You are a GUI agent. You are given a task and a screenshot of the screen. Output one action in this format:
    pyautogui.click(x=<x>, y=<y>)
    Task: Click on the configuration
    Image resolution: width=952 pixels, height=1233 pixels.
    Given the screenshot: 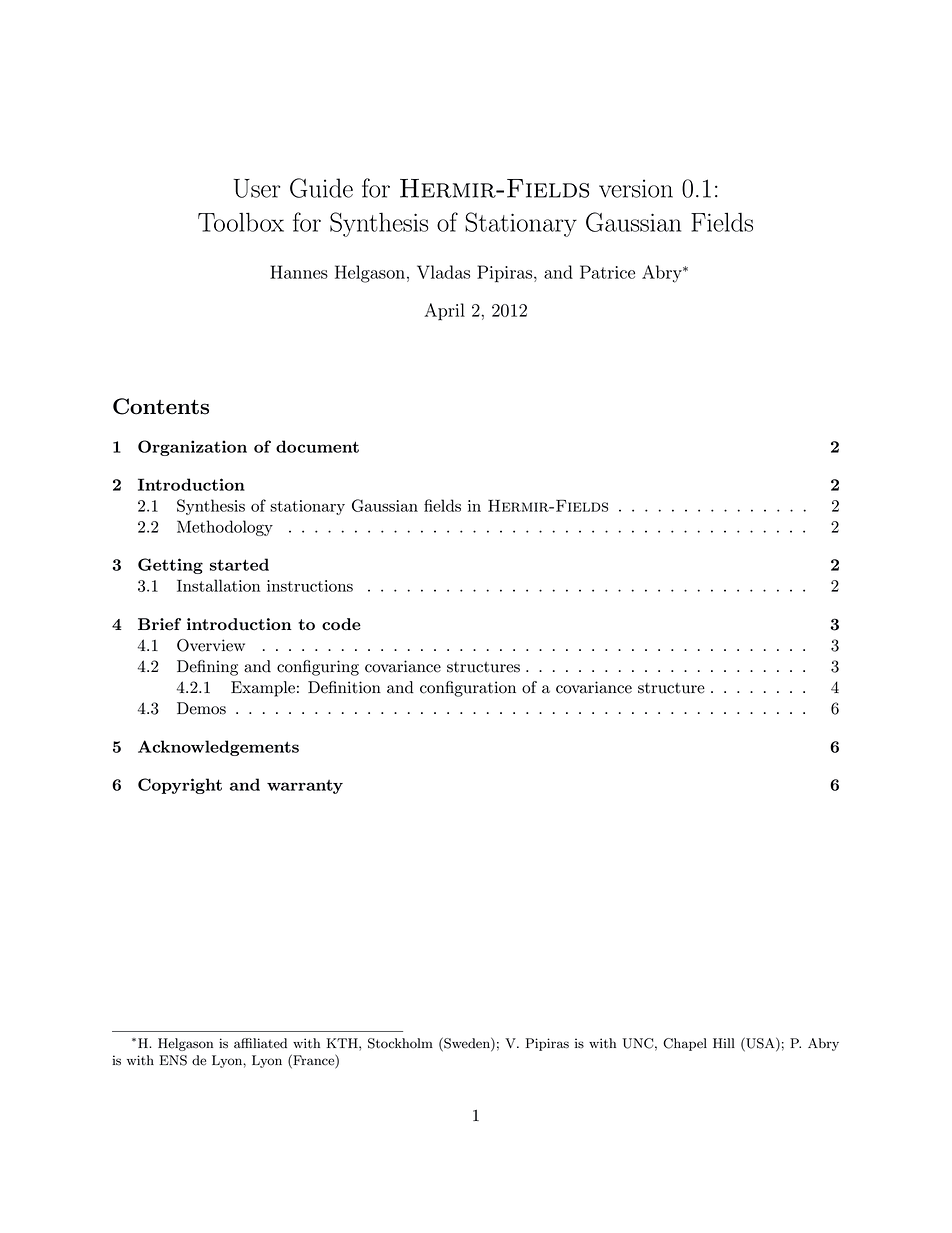 What is the action you would take?
    pyautogui.click(x=468, y=689)
